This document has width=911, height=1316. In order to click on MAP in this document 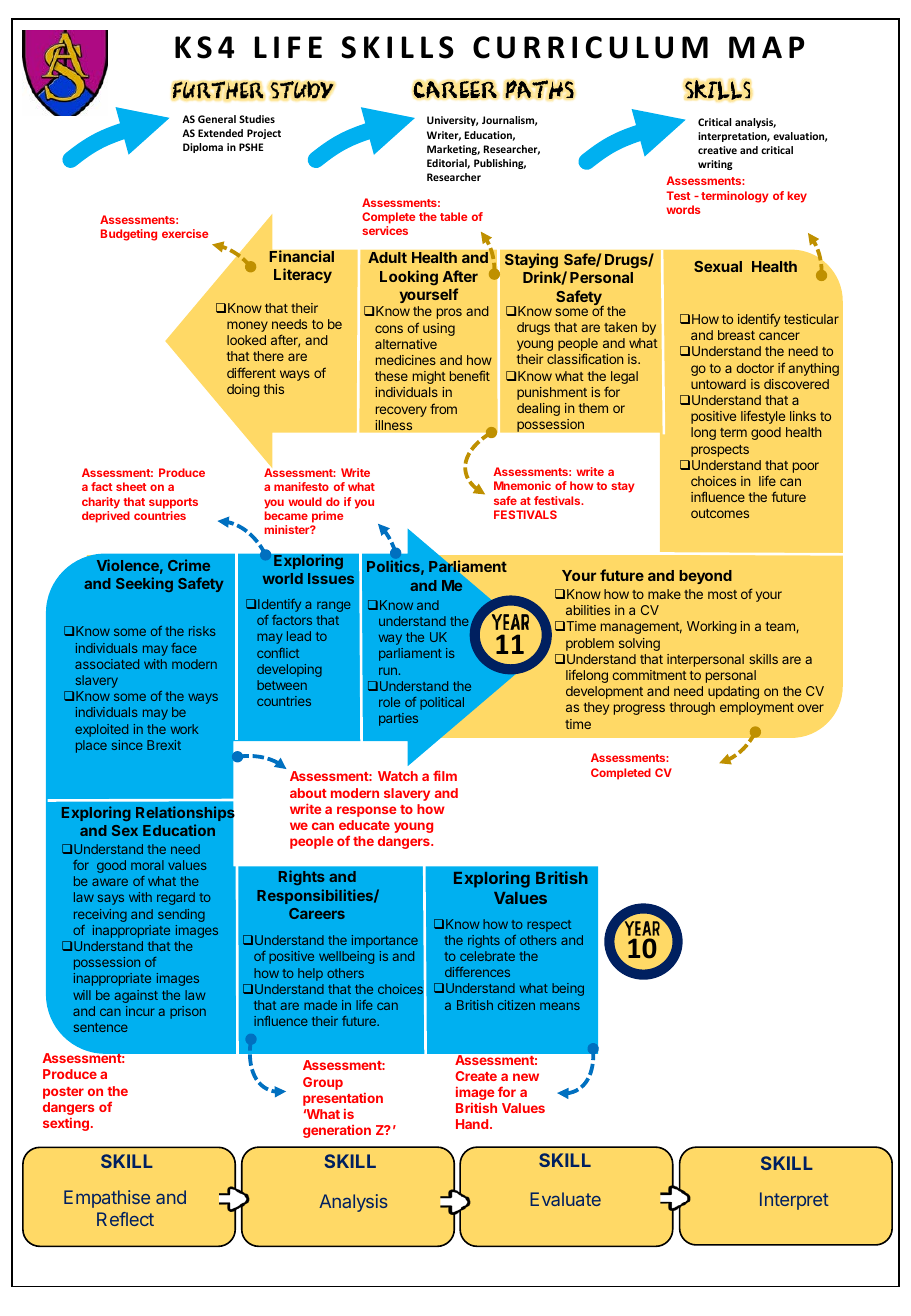, I will do `click(766, 47)`.
